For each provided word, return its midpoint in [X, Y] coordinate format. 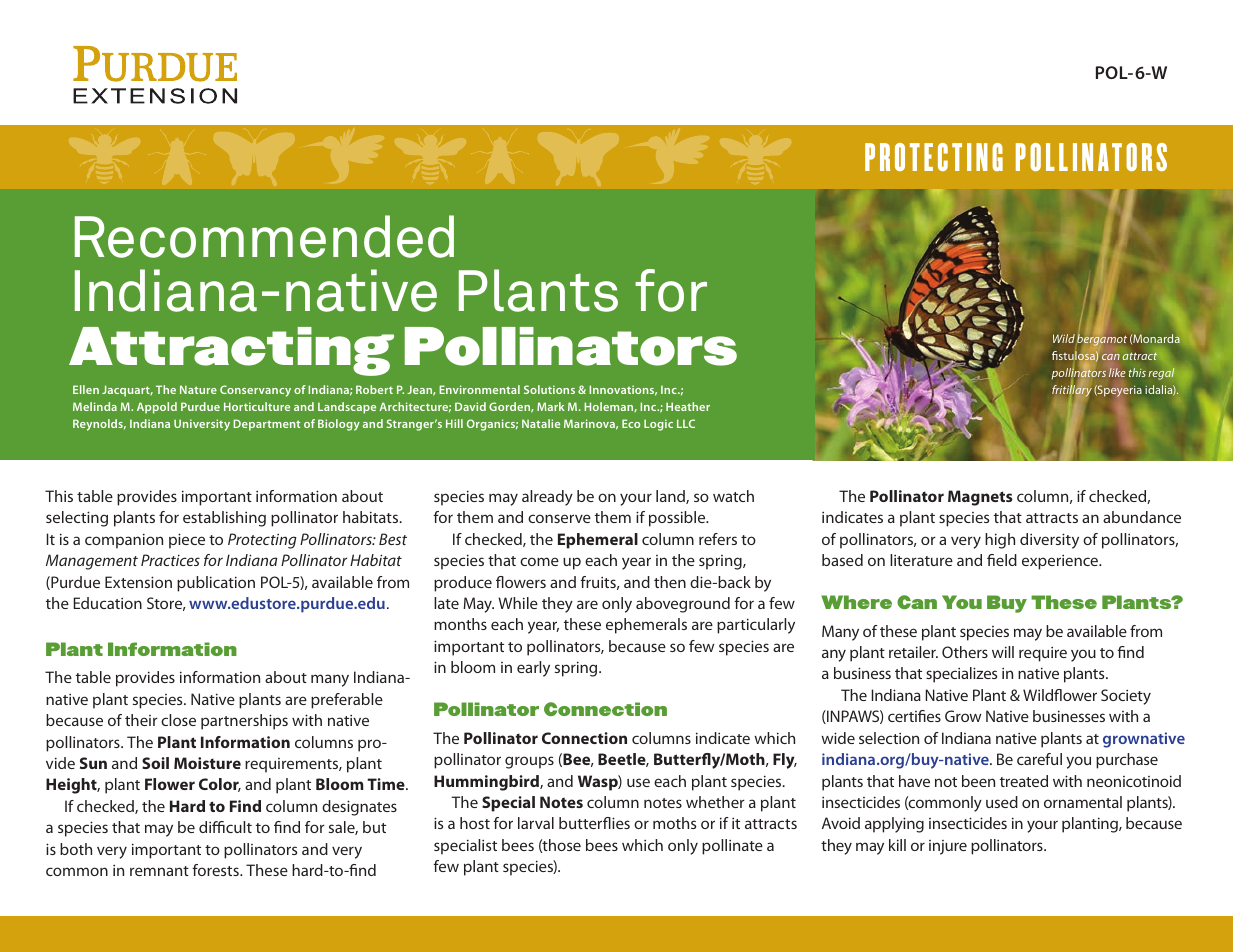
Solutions [549, 389]
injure [948, 847]
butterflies [594, 823]
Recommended [264, 236]
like [1117, 372]
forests [216, 870]
